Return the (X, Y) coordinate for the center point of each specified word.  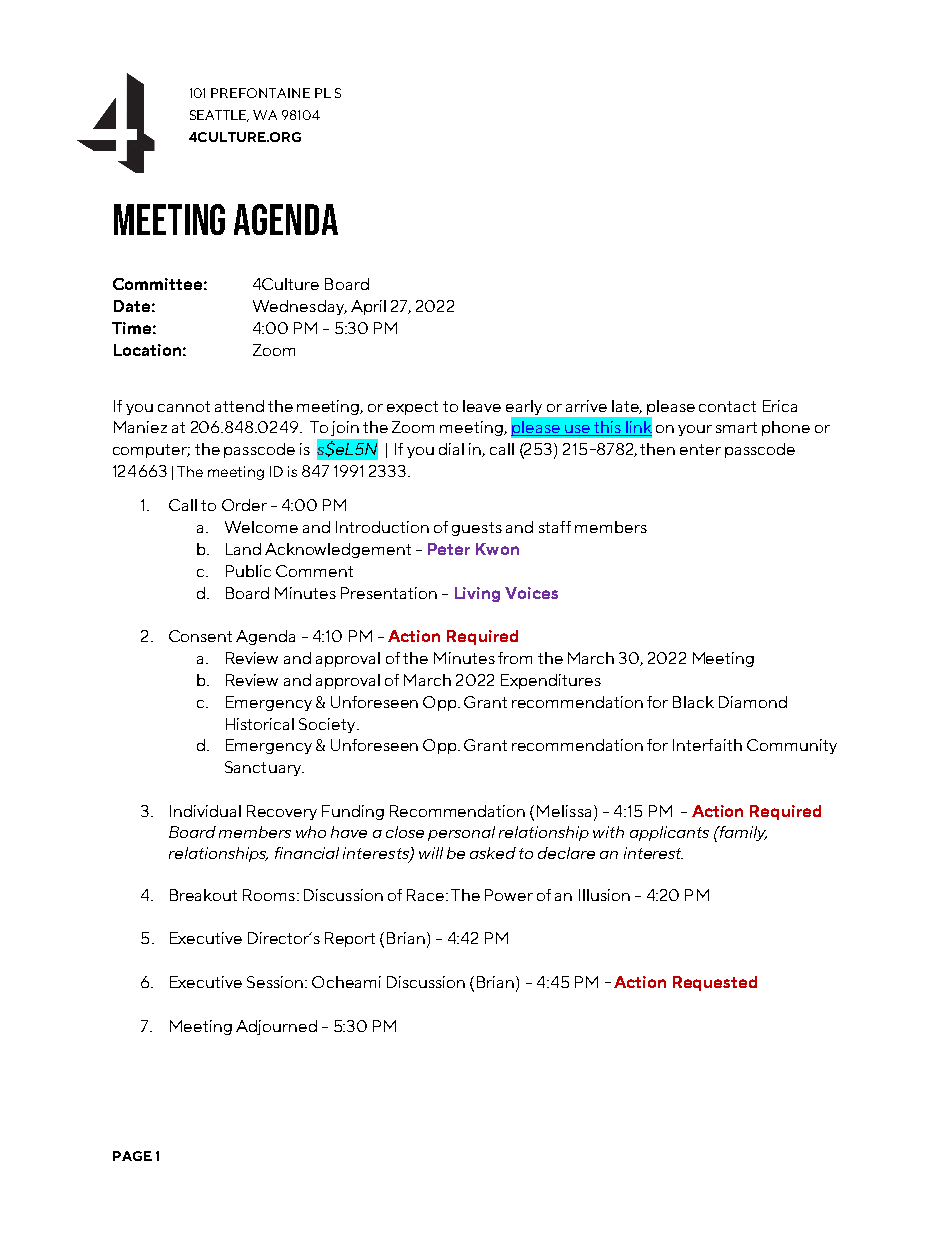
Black (693, 702)
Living (477, 594)
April (368, 307)
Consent (200, 636)
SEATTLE (219, 116)
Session (276, 982)
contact (727, 406)
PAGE (132, 1156)
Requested (715, 983)
